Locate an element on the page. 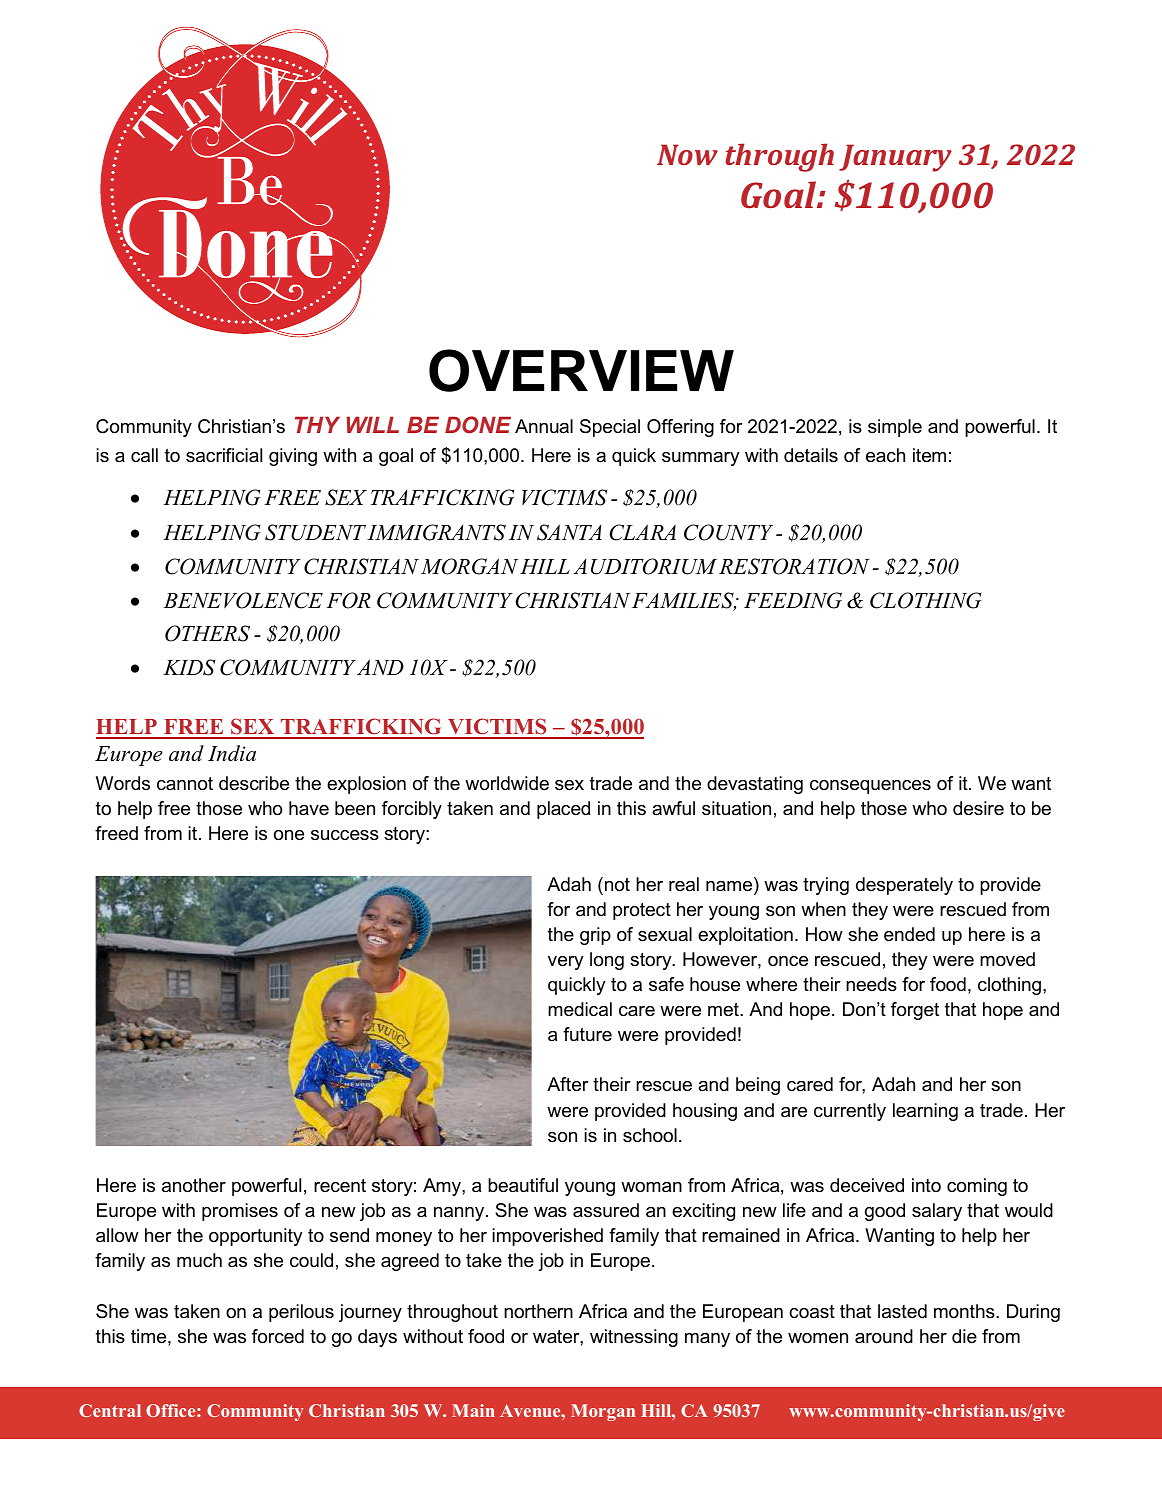 This document has width=1162, height=1504. grip is located at coordinates (595, 936).
